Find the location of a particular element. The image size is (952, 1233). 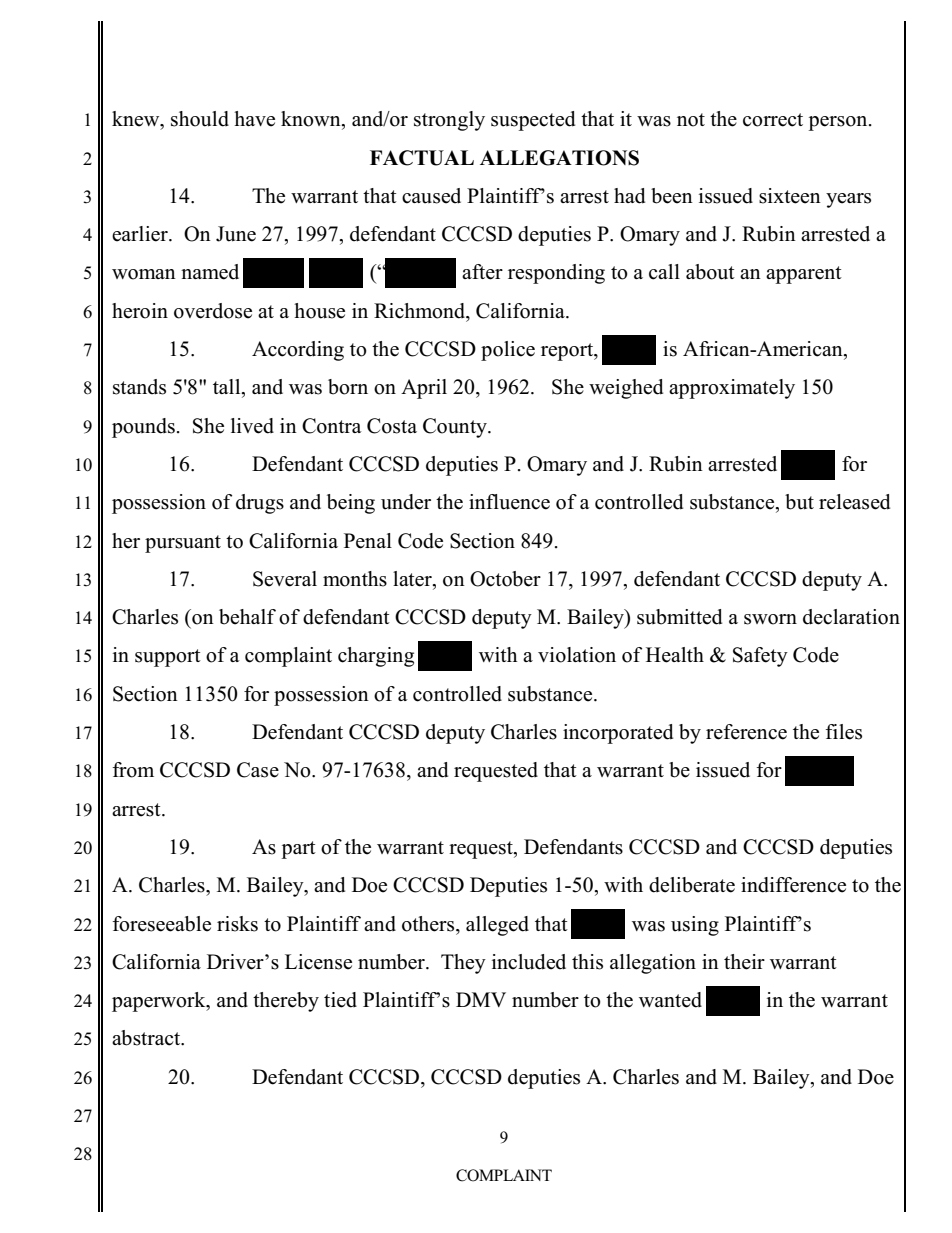

should is located at coordinates (200, 119).
